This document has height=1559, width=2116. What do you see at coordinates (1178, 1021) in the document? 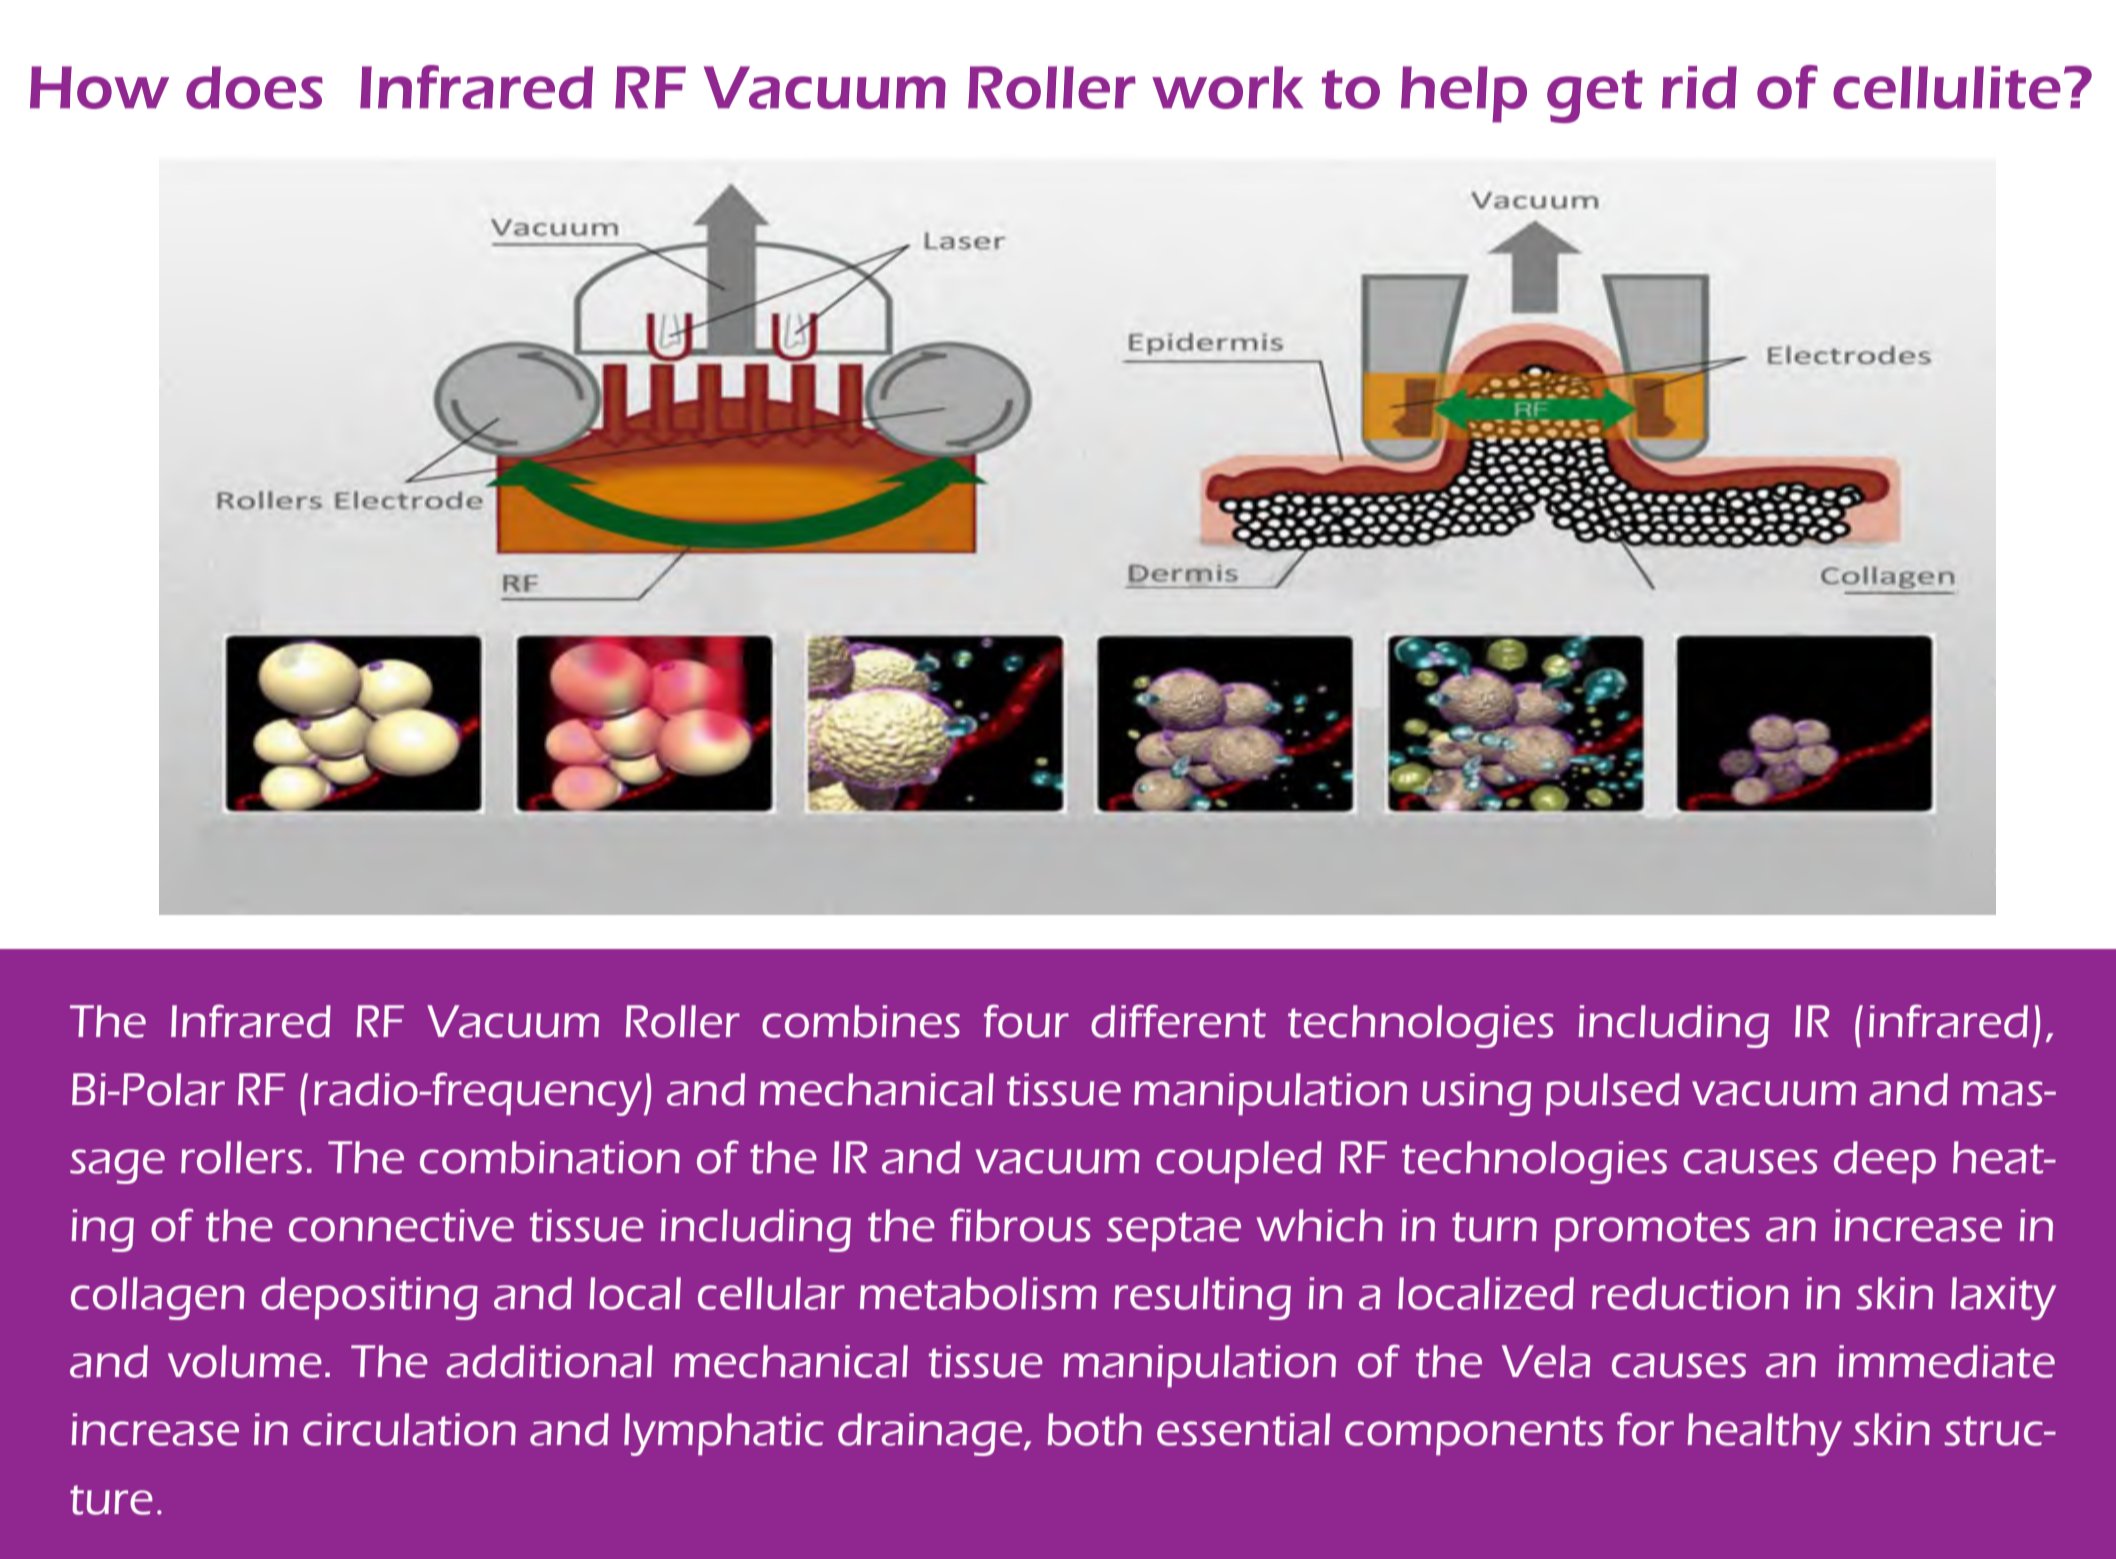
I see `different` at bounding box center [1178, 1021].
